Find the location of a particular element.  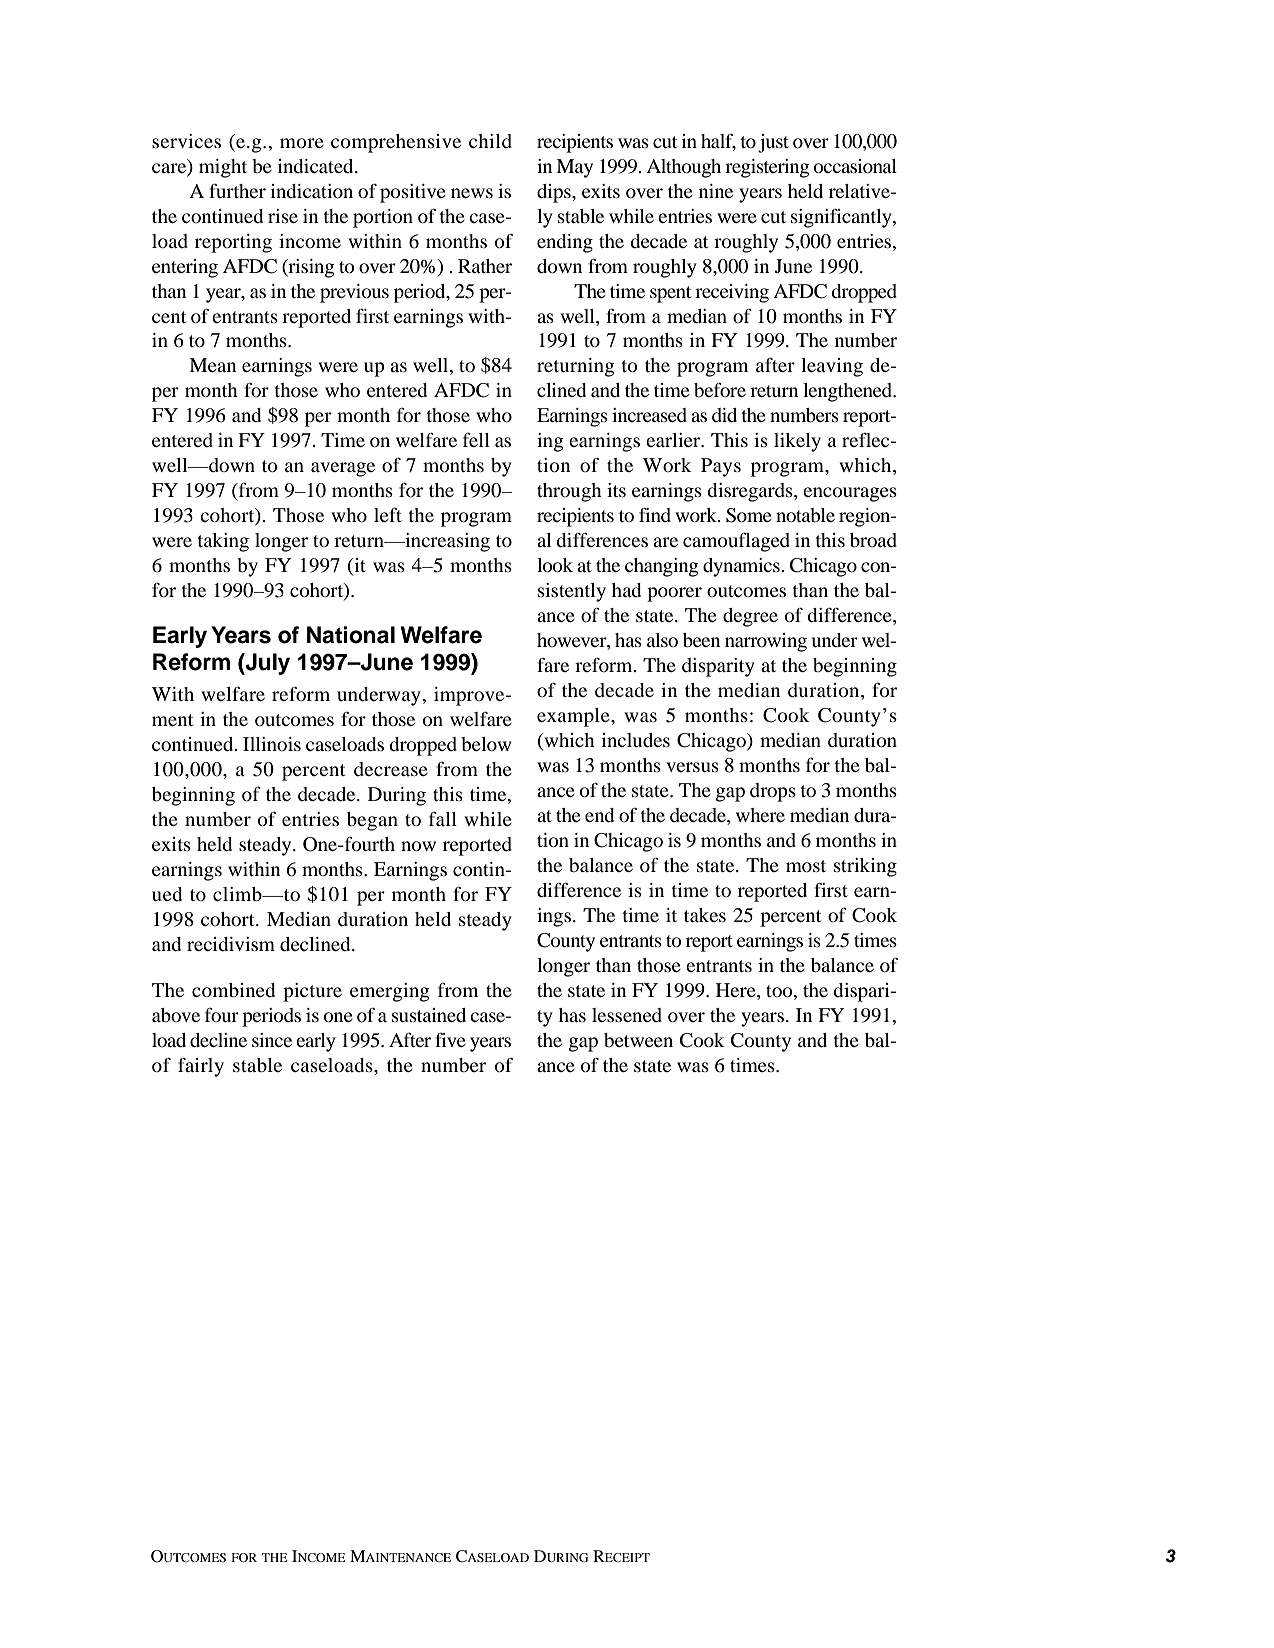

degree is located at coordinates (750, 617).
